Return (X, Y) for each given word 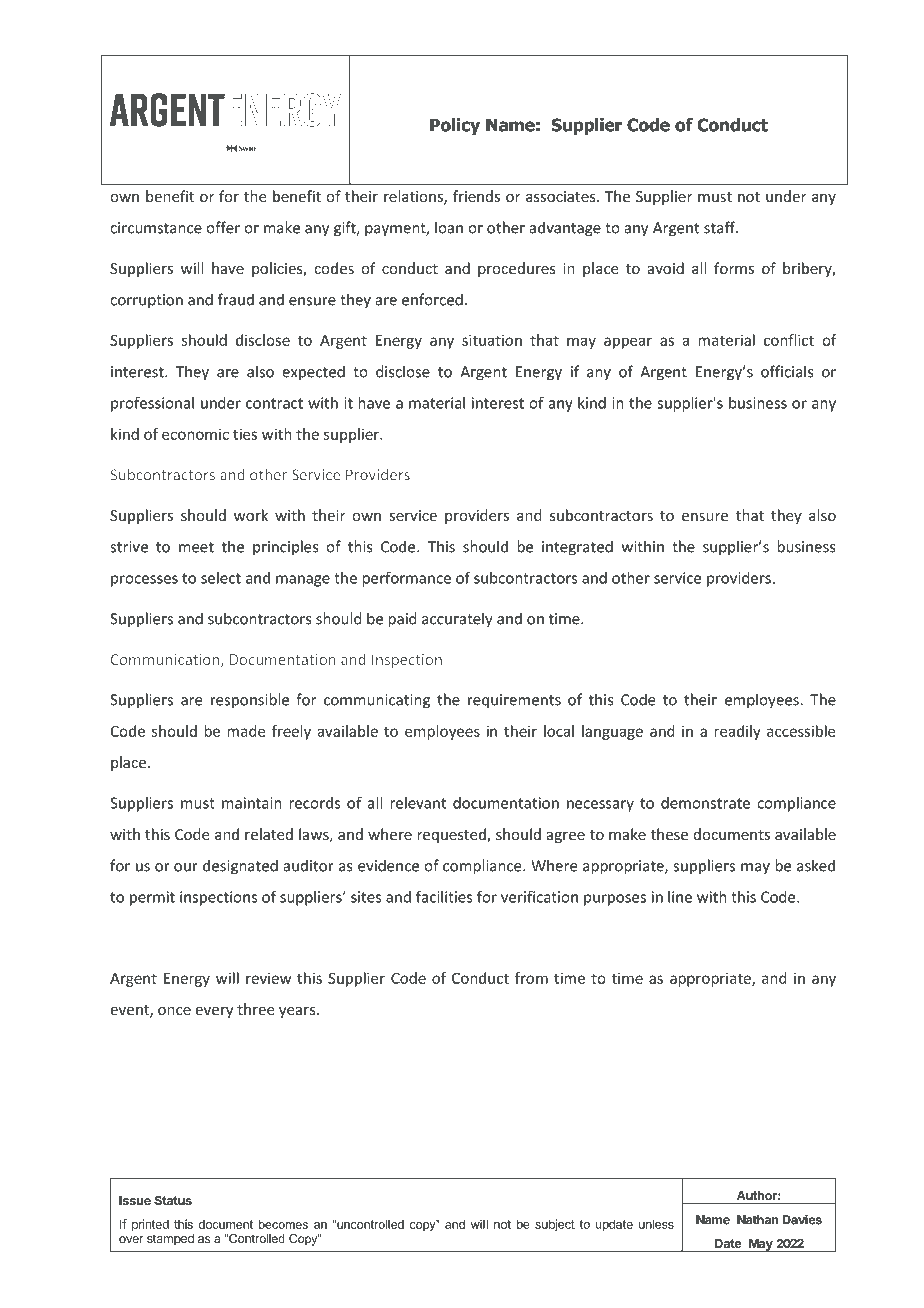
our (186, 867)
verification (539, 897)
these (669, 834)
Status (173, 1200)
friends (476, 196)
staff (721, 227)
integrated (577, 548)
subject (555, 1225)
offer (223, 227)
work (251, 515)
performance (406, 579)
